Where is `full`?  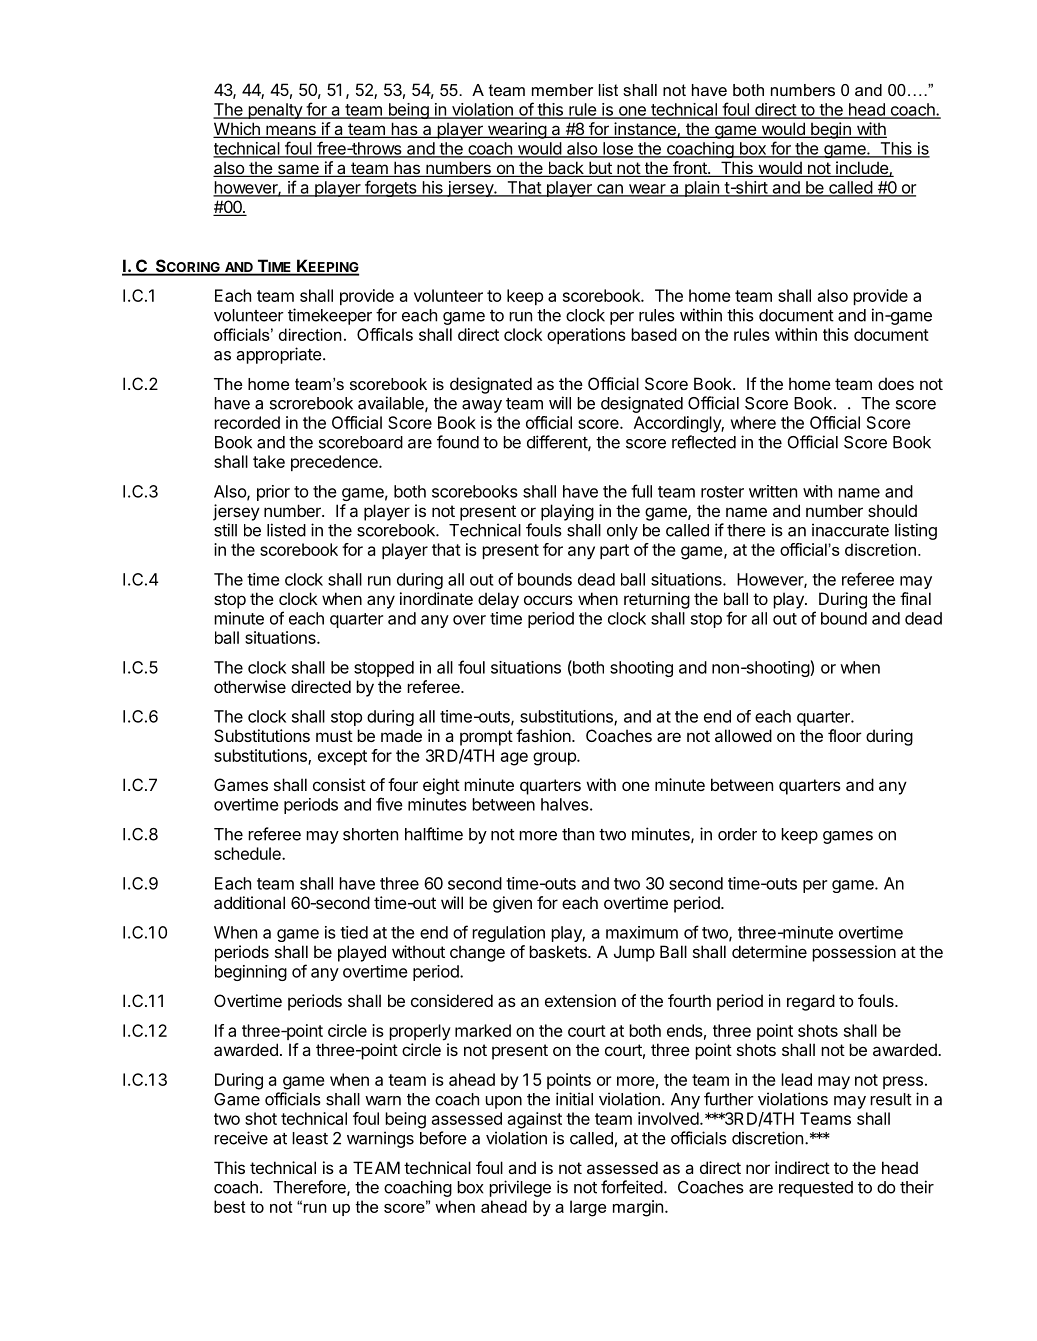 full is located at coordinates (641, 491).
